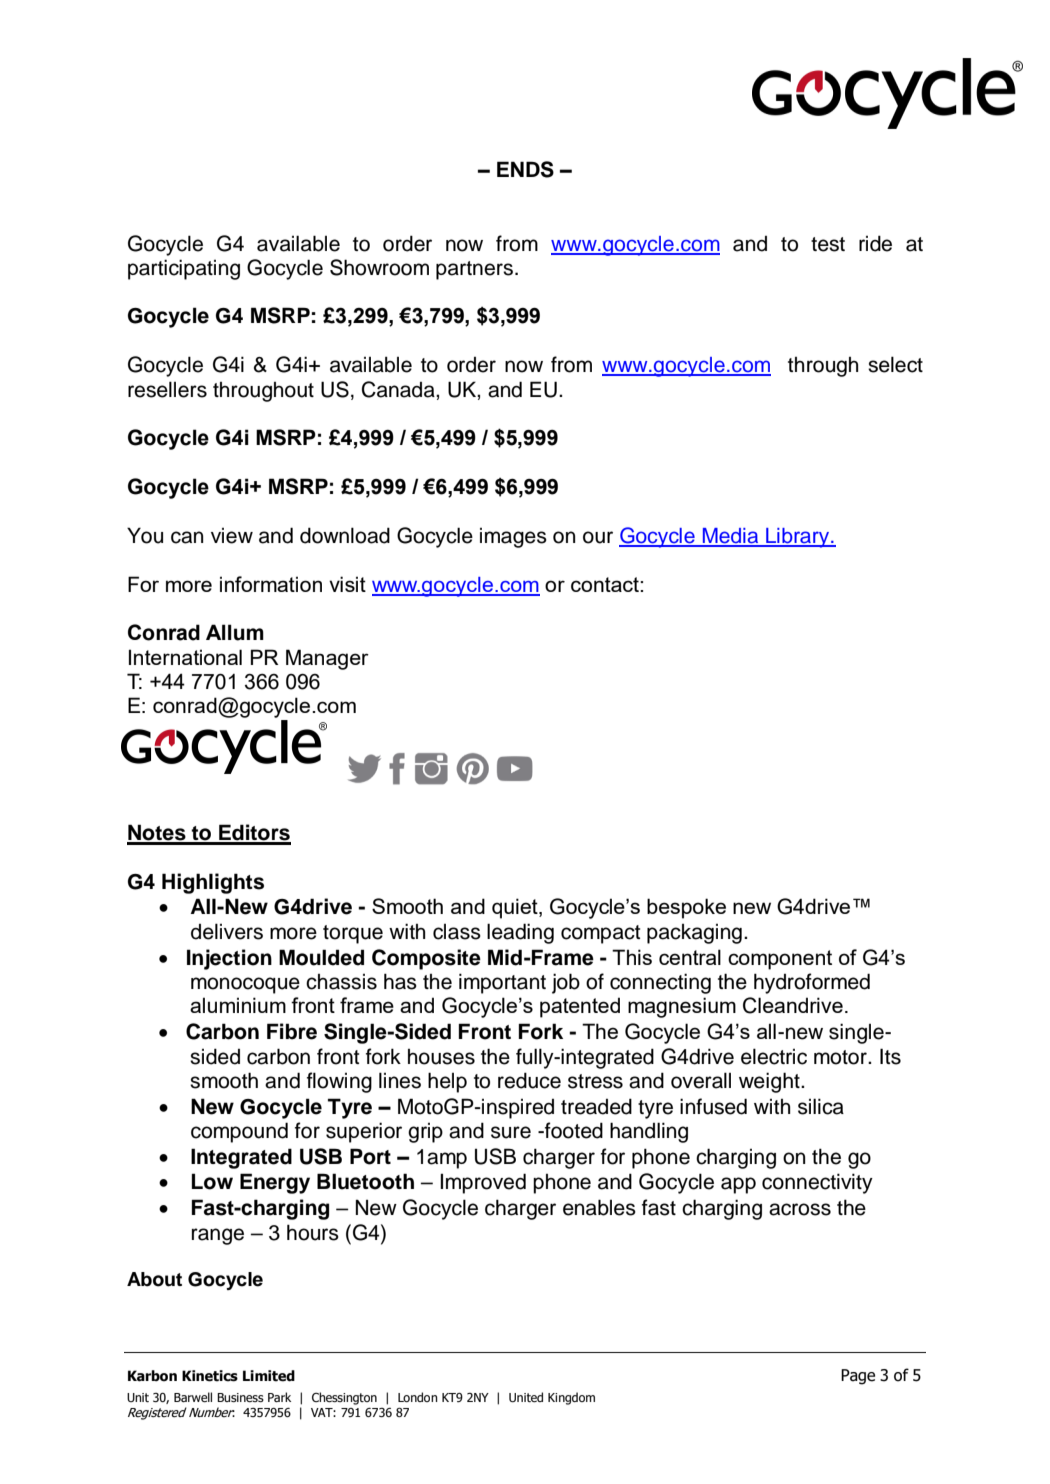  I want to click on information, so click(271, 584).
